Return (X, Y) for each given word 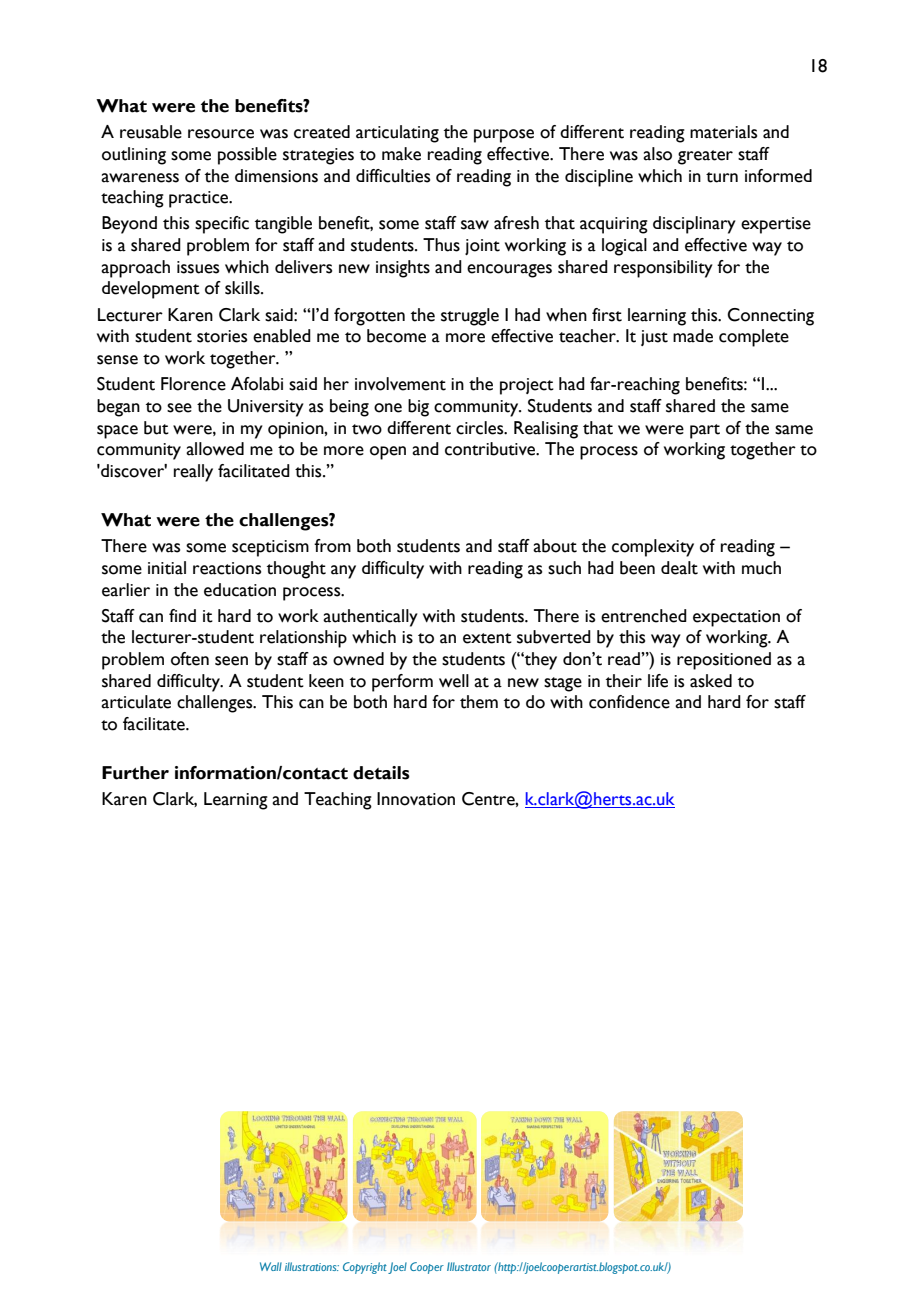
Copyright (365, 1268)
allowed (215, 449)
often (190, 659)
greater (705, 157)
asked (711, 681)
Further (135, 773)
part (705, 431)
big (418, 408)
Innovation (416, 799)
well (454, 681)
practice (200, 199)
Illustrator (469, 1266)
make (401, 154)
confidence (629, 702)
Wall (271, 1266)
